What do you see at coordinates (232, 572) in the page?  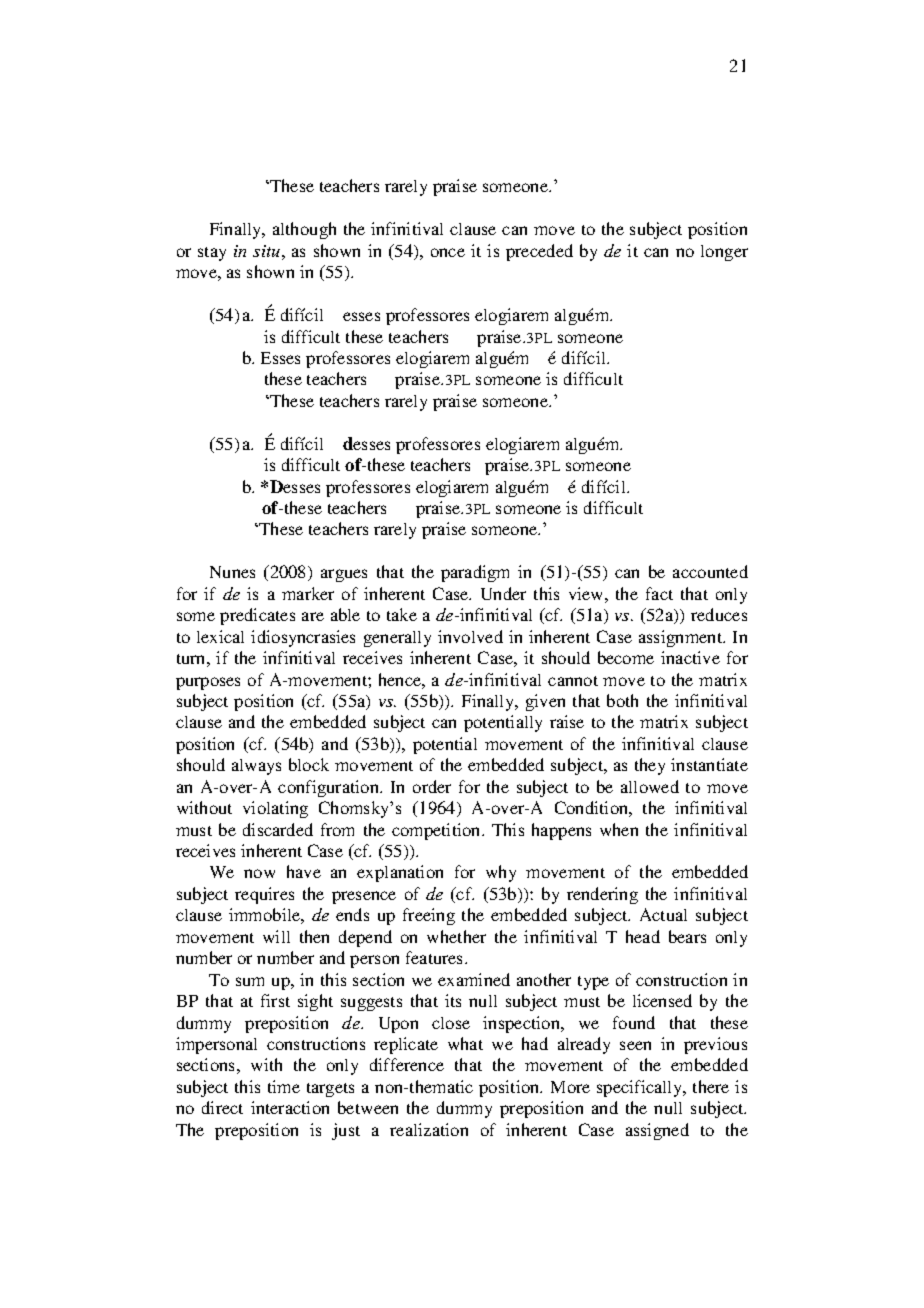 I see `Nunes` at bounding box center [232, 572].
